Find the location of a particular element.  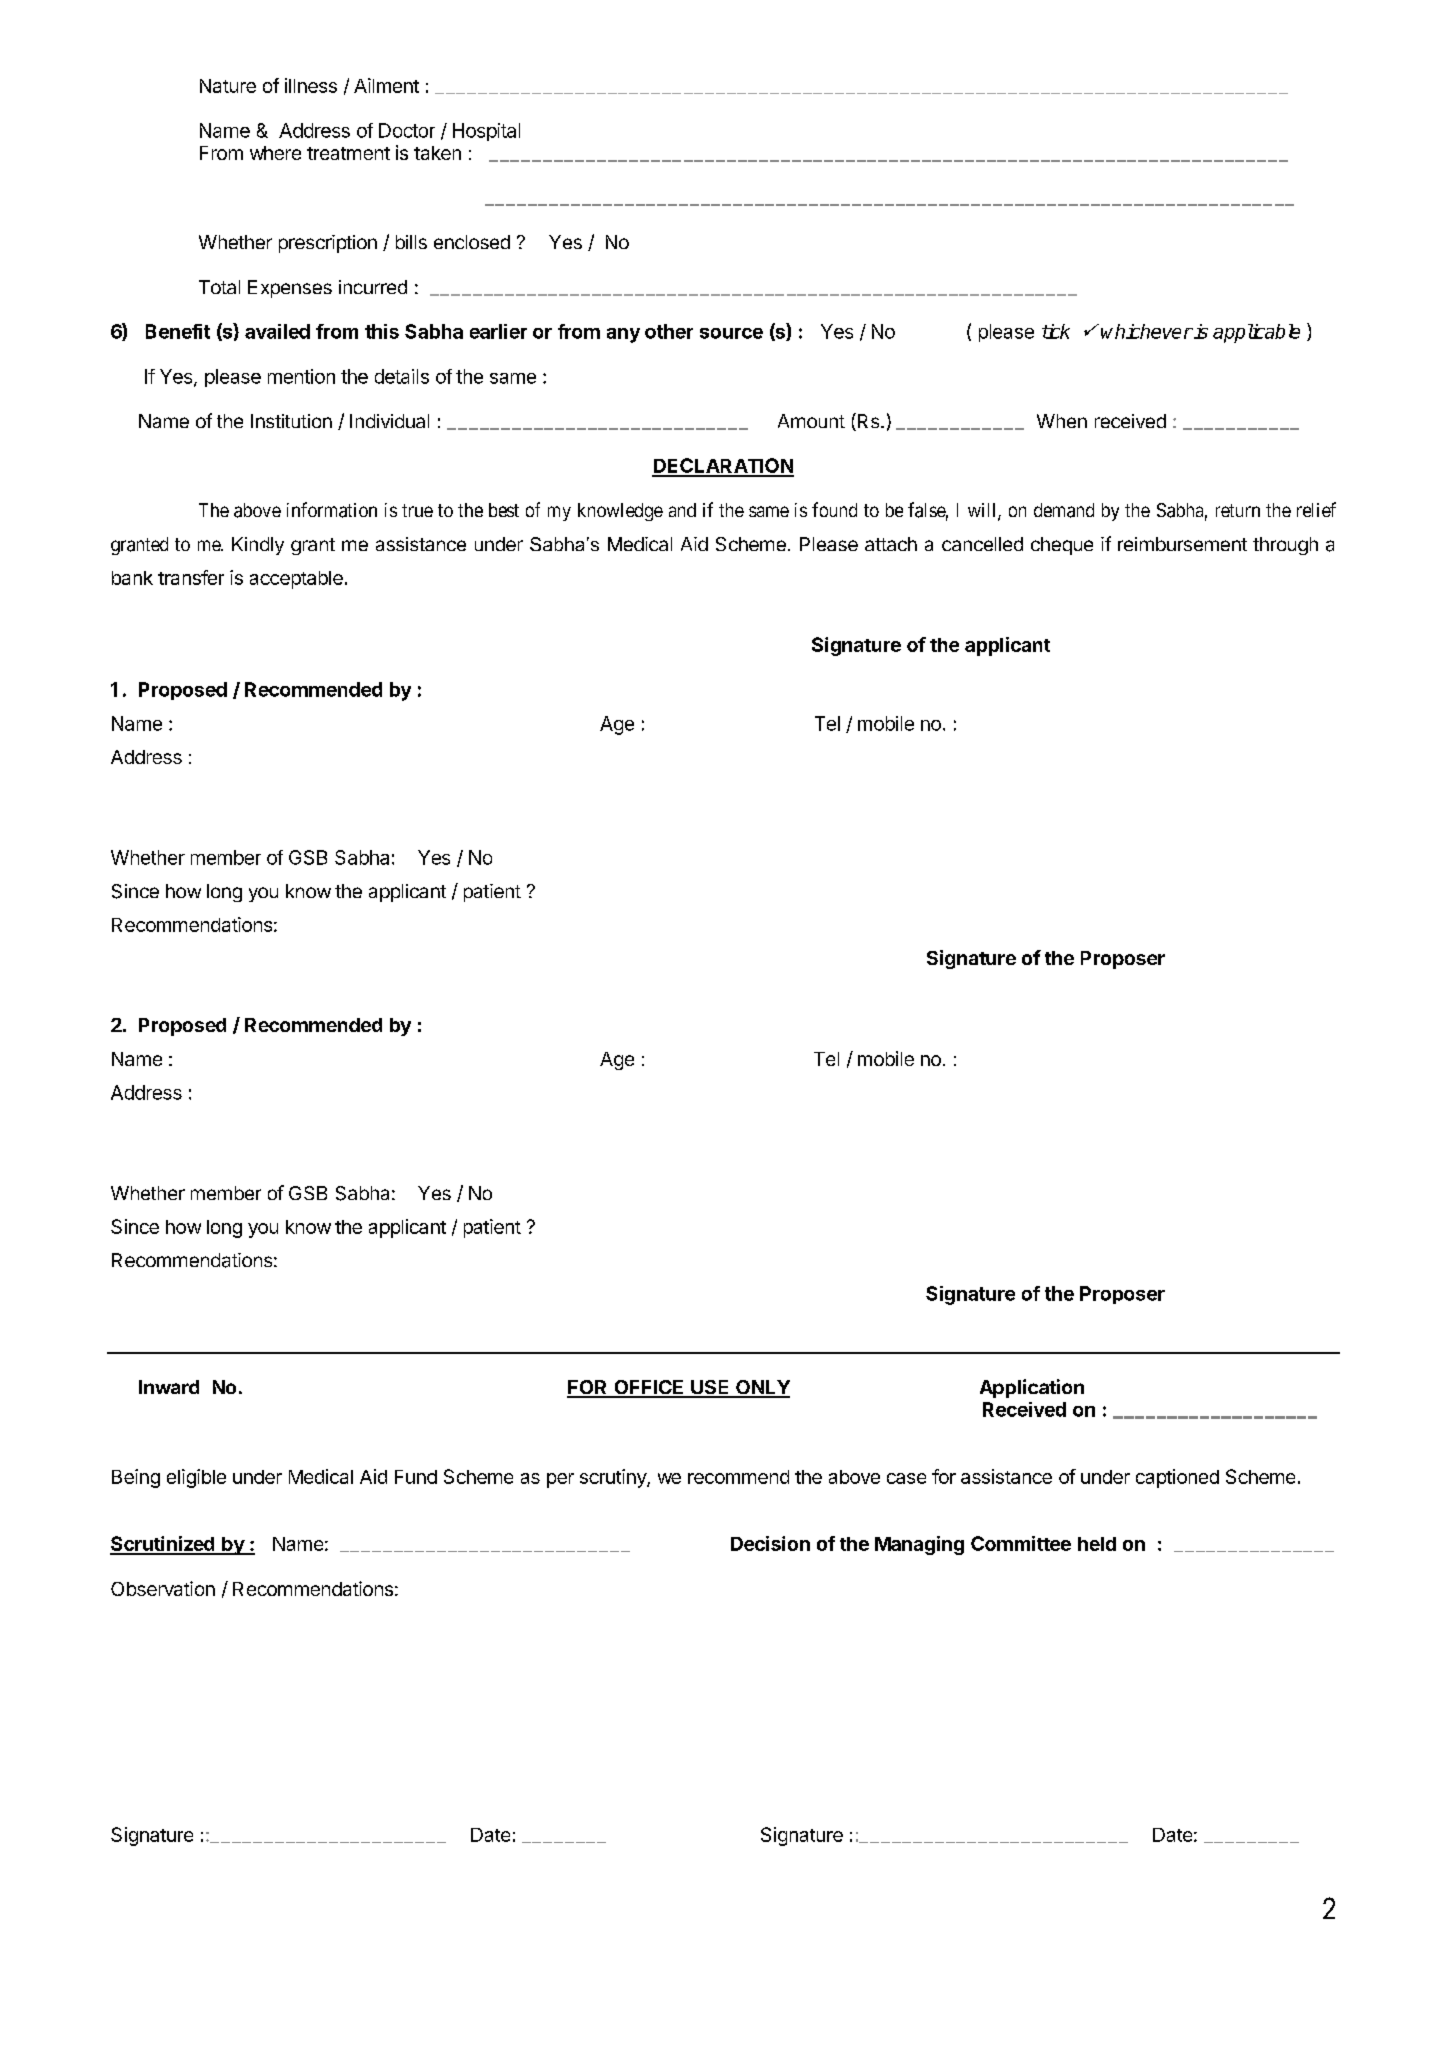

where is located at coordinates (275, 153).
